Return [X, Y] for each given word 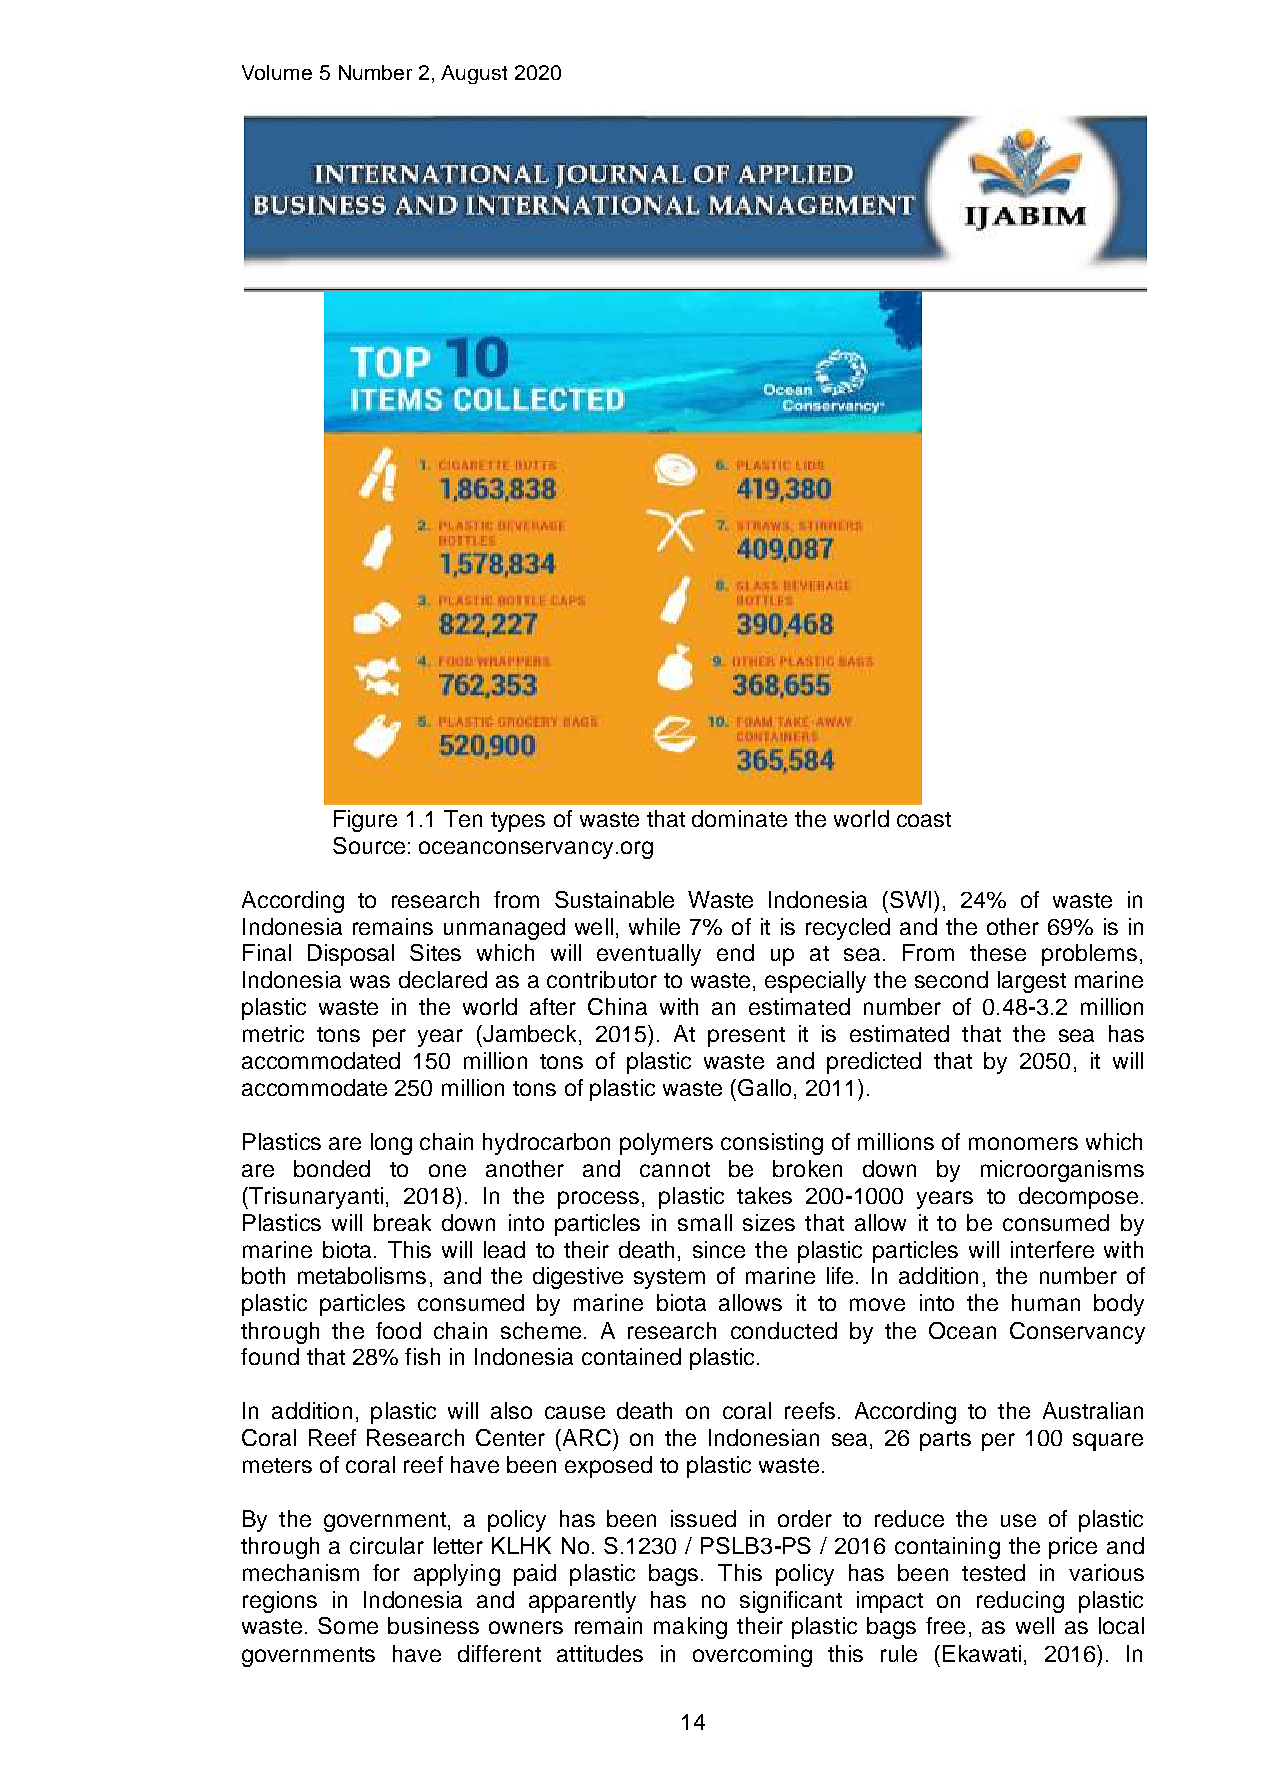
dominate [739, 818]
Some [348, 1625]
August [474, 74]
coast [924, 819]
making [690, 1628]
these [998, 952]
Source [369, 845]
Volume [277, 72]
